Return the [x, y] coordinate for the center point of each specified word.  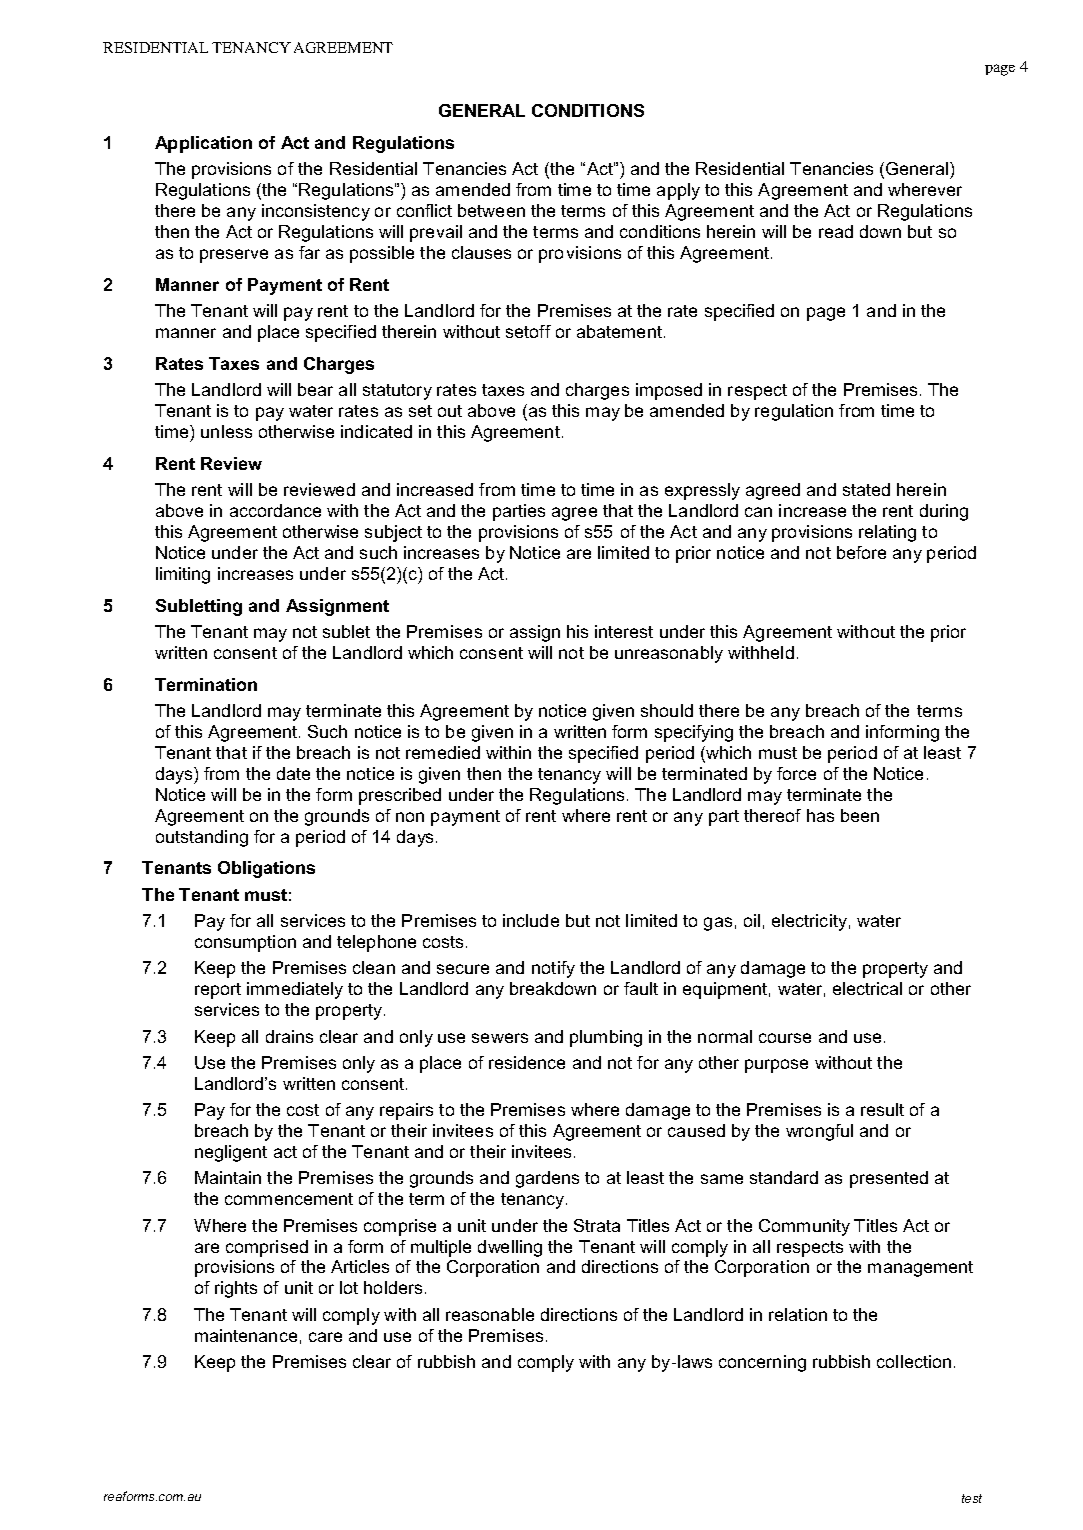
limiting [183, 575]
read [836, 231]
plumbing [606, 1038]
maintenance [246, 1335]
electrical [867, 988]
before [861, 552]
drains [289, 1036]
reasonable [490, 1314]
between [491, 210]
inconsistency [316, 212]
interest [624, 631]
